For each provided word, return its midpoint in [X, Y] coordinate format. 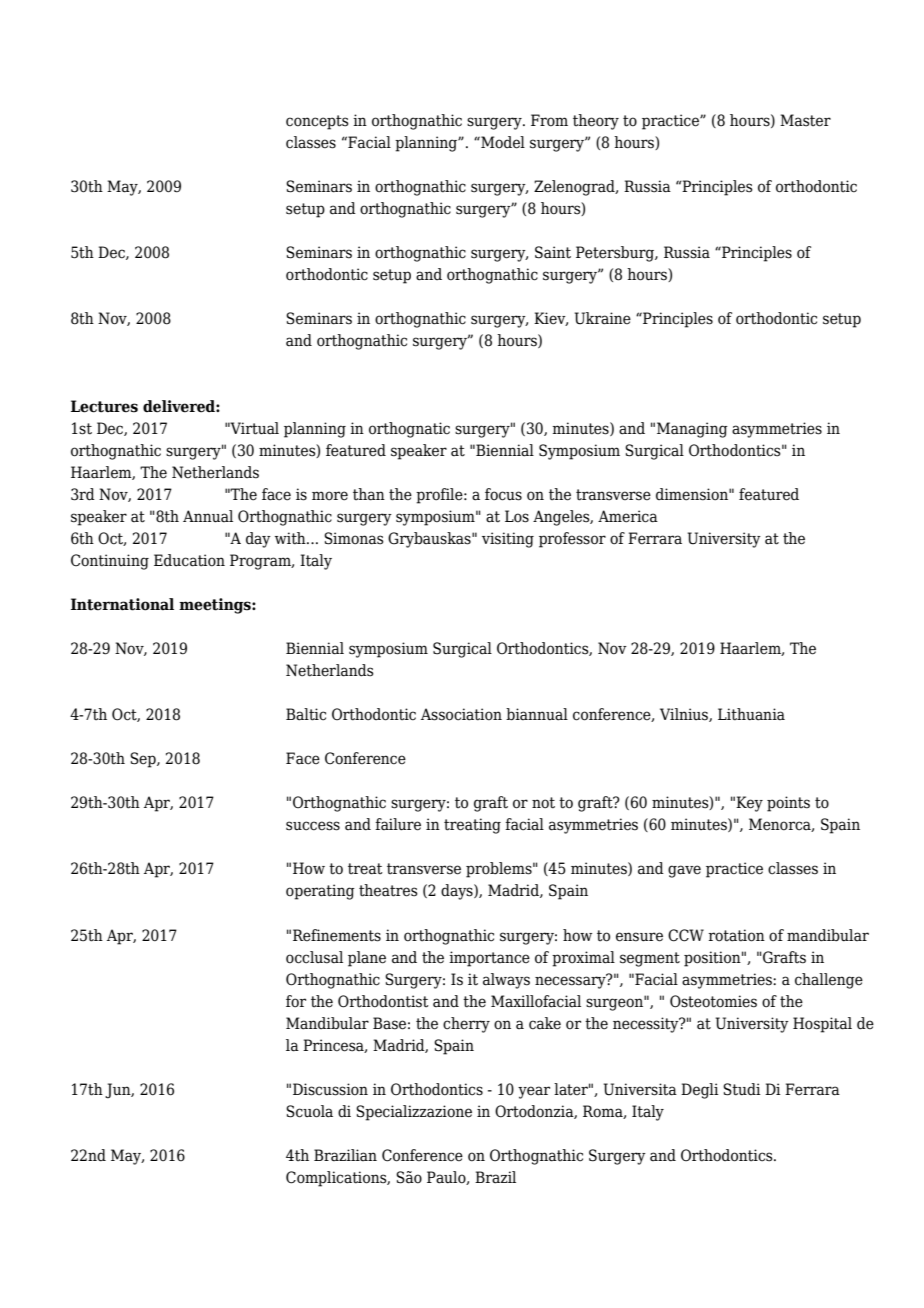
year [534, 1092]
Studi [742, 1089]
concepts [317, 122]
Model [502, 142]
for [296, 1001]
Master [805, 120]
